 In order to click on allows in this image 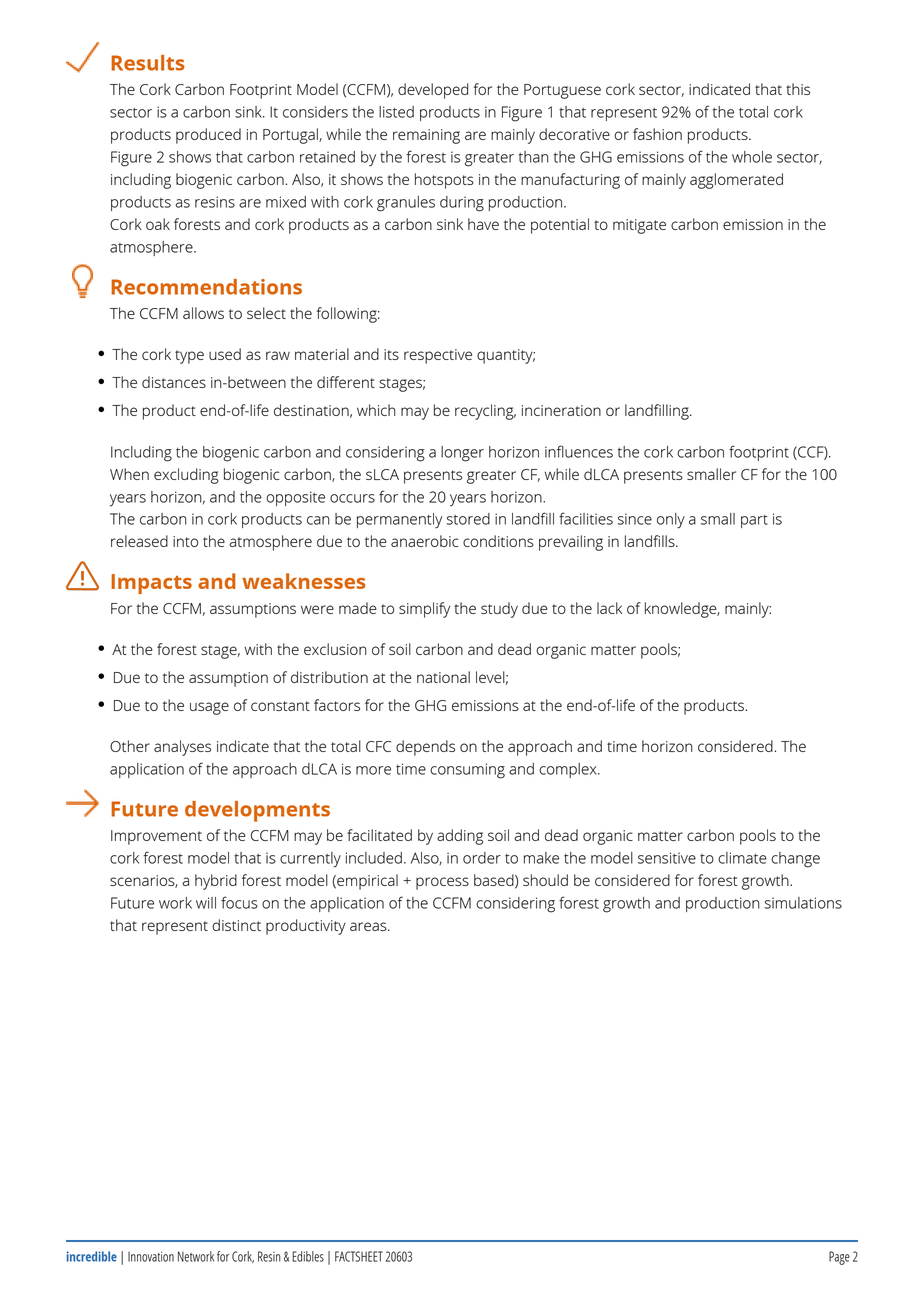, I will do `click(203, 313)`.
